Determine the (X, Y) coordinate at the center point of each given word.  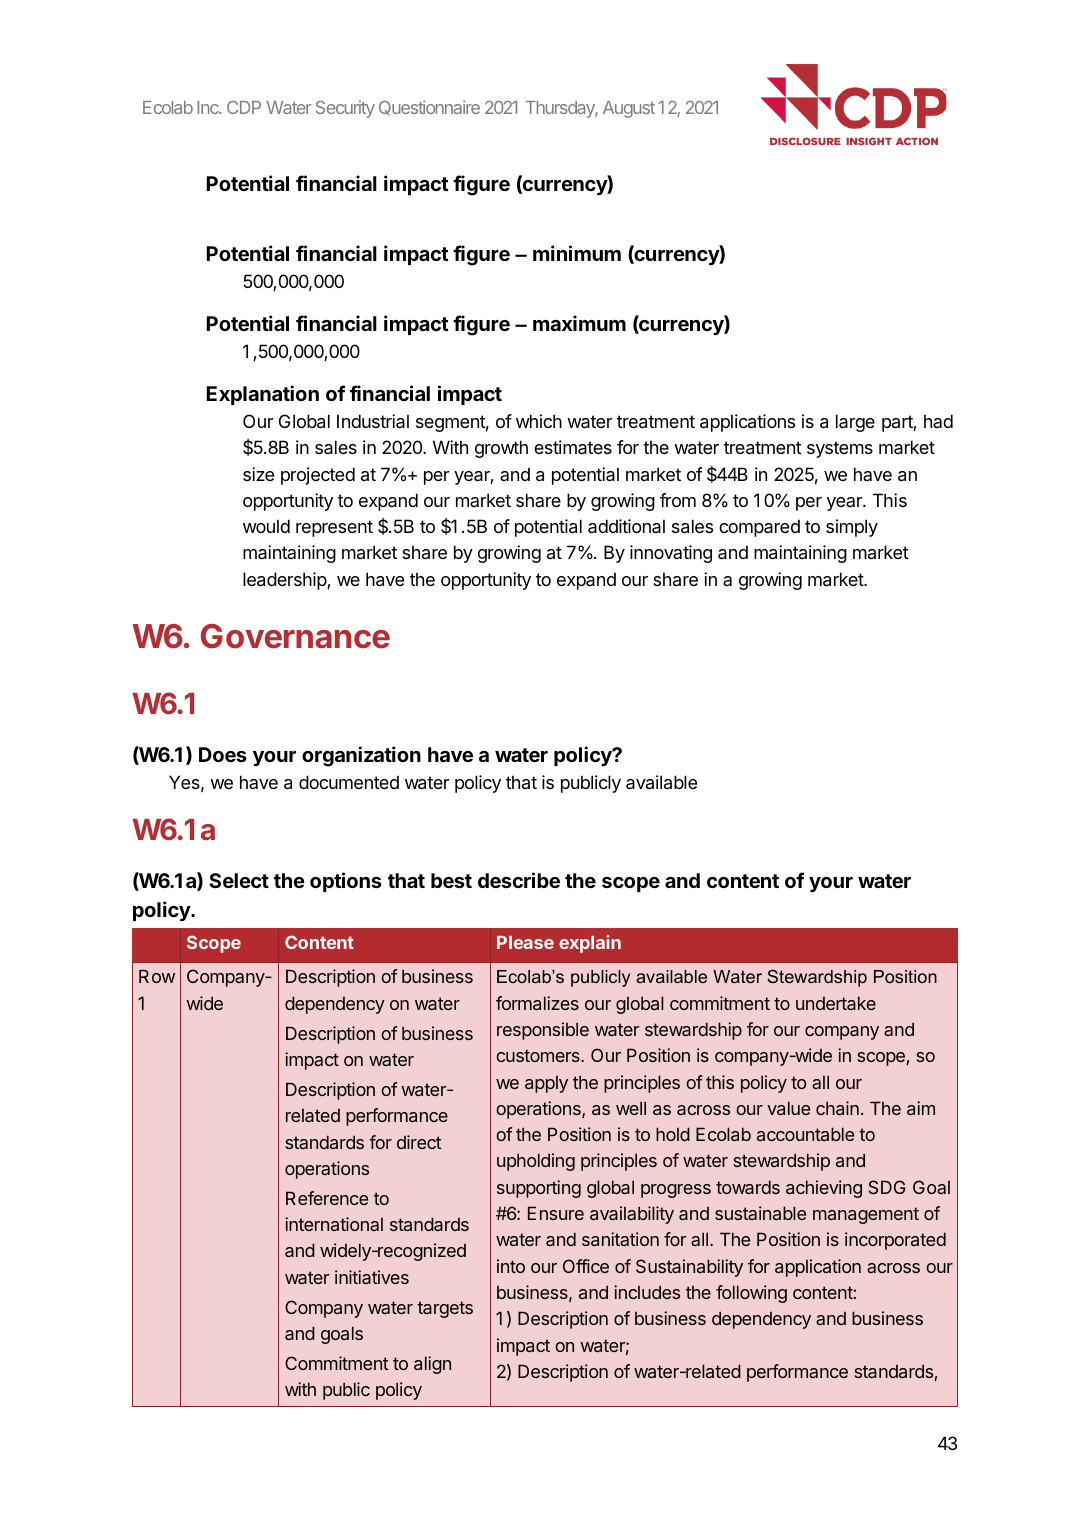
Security (345, 109)
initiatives (372, 1277)
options (346, 882)
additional (626, 526)
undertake (836, 1003)
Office (586, 1266)
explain (590, 944)
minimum (577, 253)
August (629, 109)
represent (334, 528)
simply (852, 528)
